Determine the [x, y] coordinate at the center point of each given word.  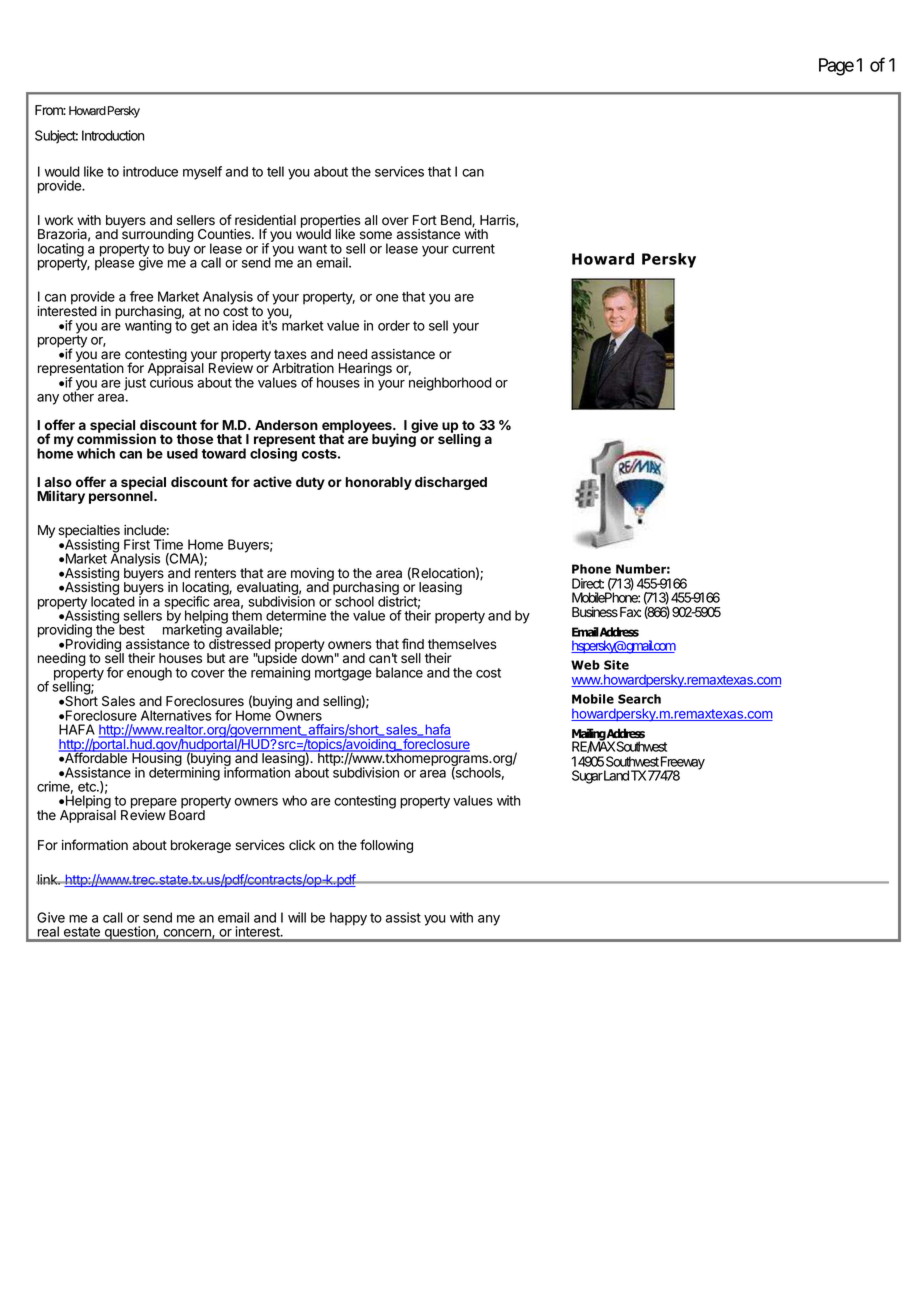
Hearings [365, 371]
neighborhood [450, 383]
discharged [451, 483]
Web [585, 665]
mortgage [343, 674]
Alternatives [176, 715]
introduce [150, 171]
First [137, 544]
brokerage [201, 846]
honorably [379, 483]
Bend [457, 221]
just [135, 384]
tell [275, 171]
